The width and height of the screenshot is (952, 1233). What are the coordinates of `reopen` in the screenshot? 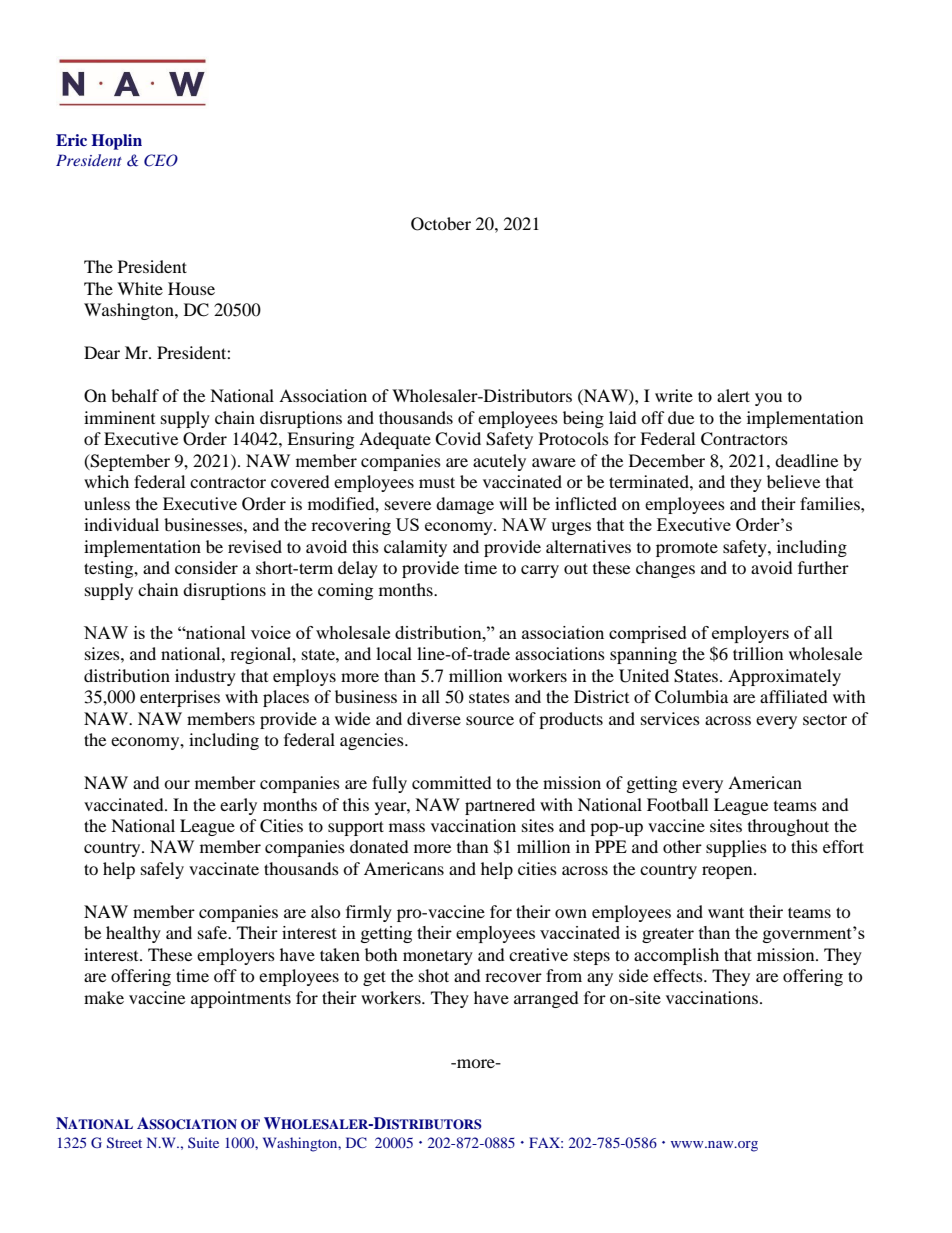 It's located at (728, 872).
